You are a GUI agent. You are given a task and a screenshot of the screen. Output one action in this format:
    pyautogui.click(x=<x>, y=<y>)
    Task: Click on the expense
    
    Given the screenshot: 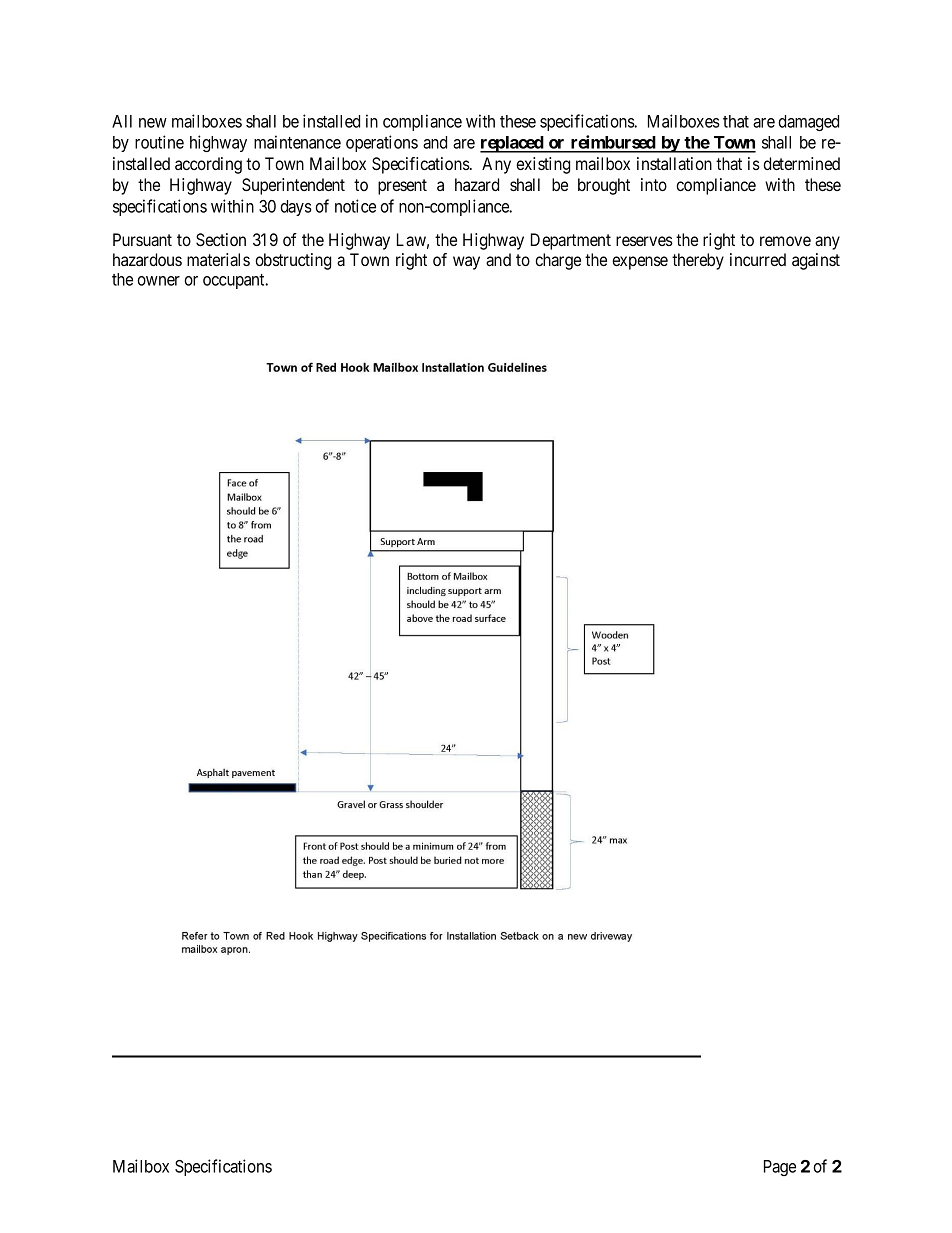 What is the action you would take?
    pyautogui.click(x=640, y=263)
